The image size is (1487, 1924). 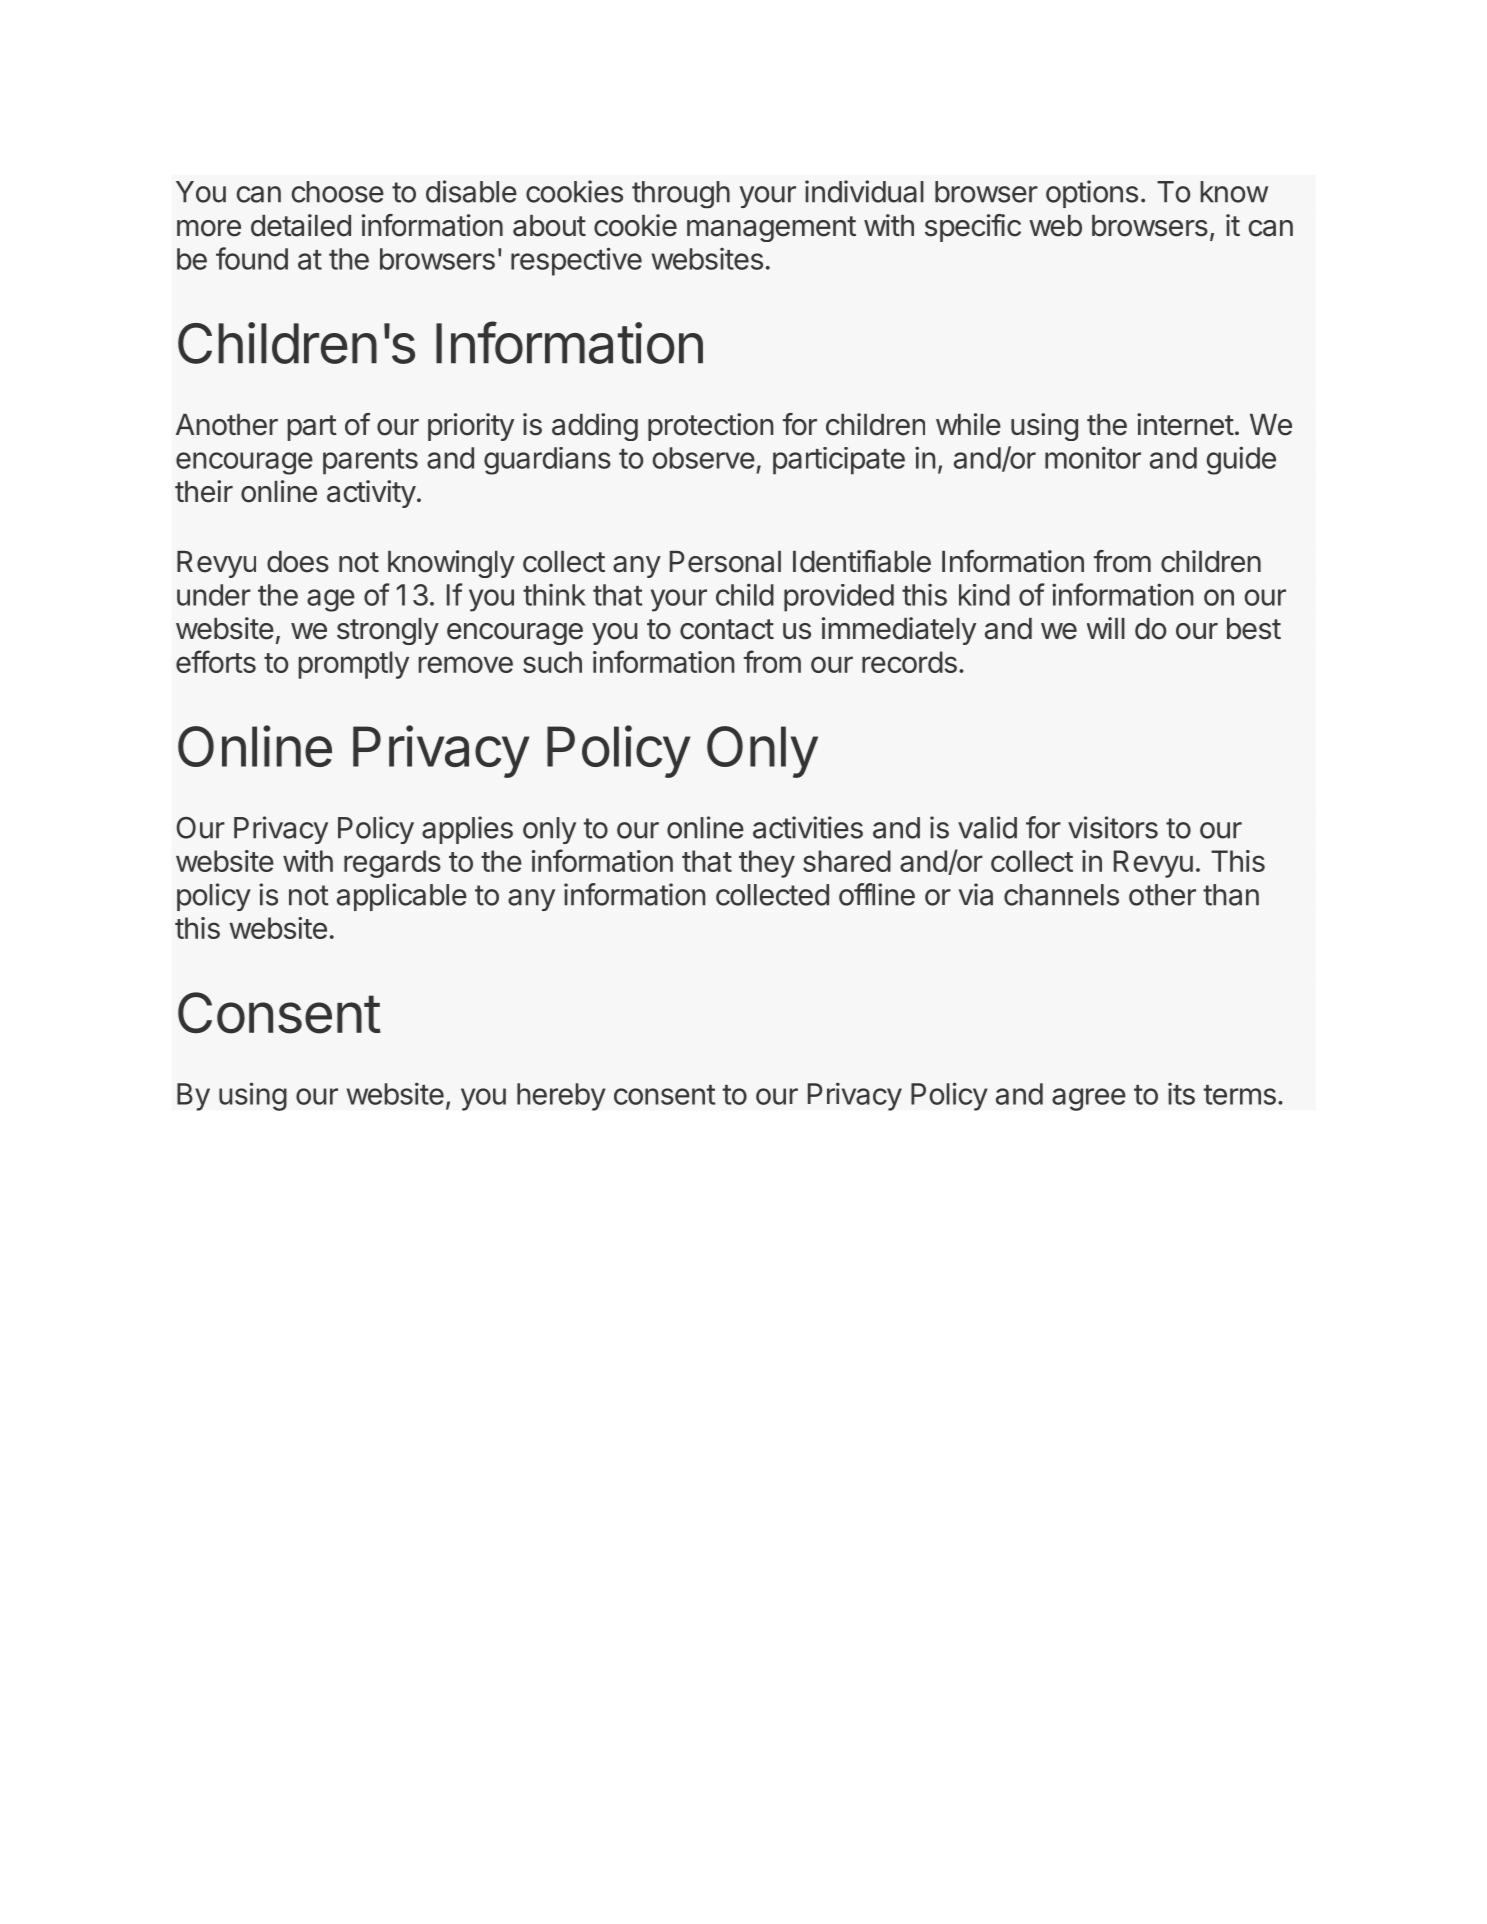 I want to click on hereby, so click(x=561, y=1097).
